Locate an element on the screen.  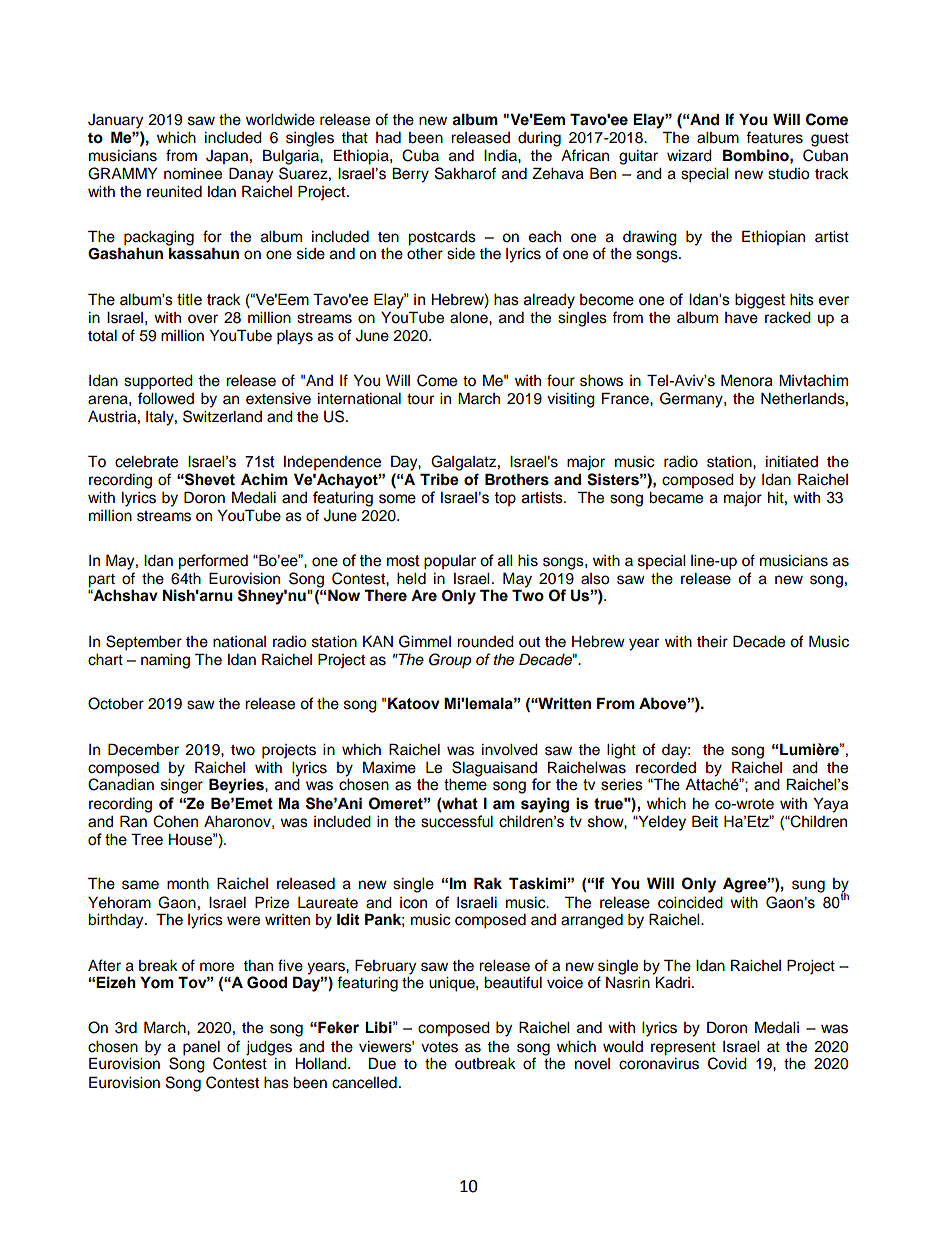
celebrate is located at coordinates (146, 461).
